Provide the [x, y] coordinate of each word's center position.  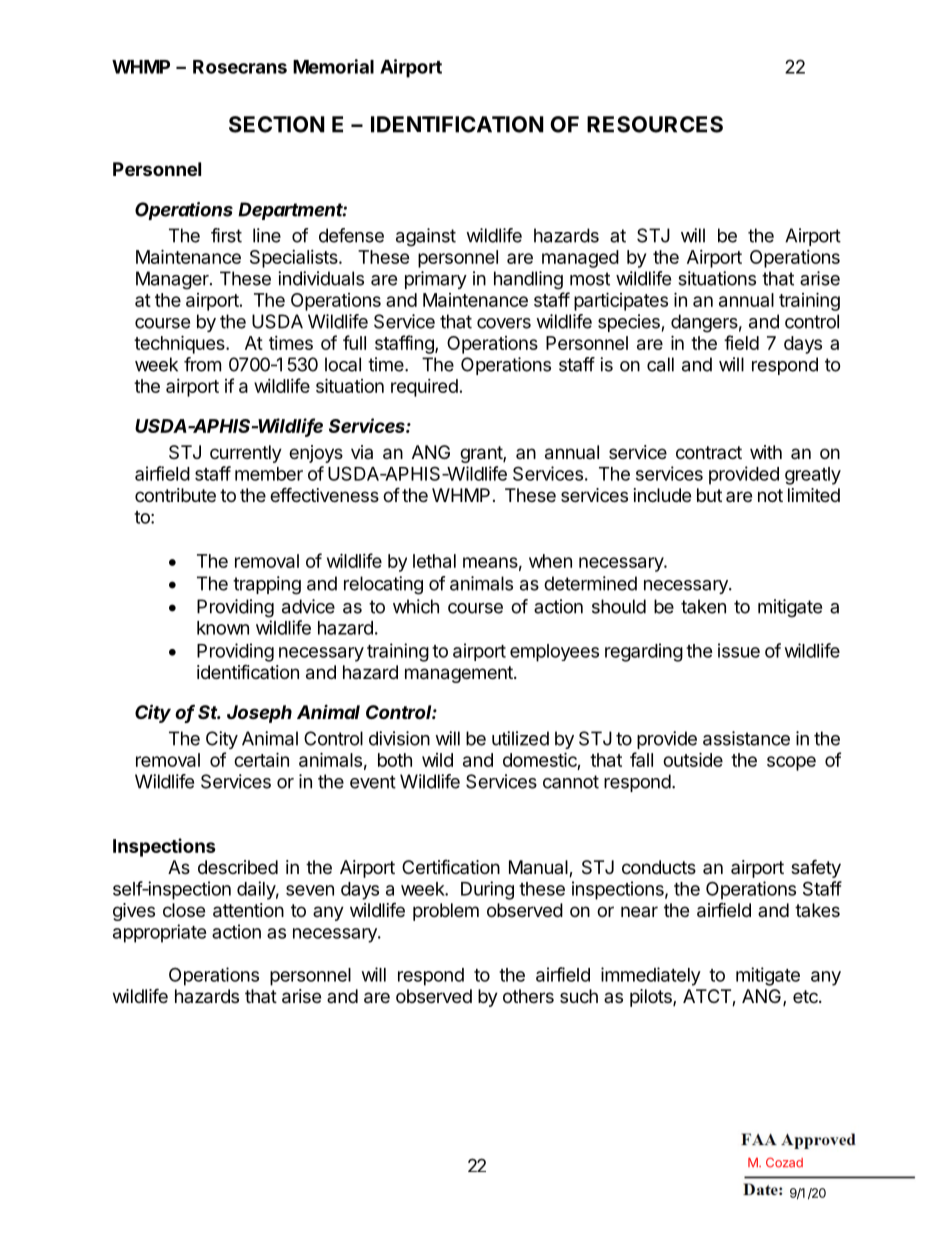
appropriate [160, 933]
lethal [434, 561]
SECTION [277, 124]
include [662, 495]
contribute [175, 495]
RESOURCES [655, 124]
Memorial [333, 66]
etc [806, 996]
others [528, 996]
